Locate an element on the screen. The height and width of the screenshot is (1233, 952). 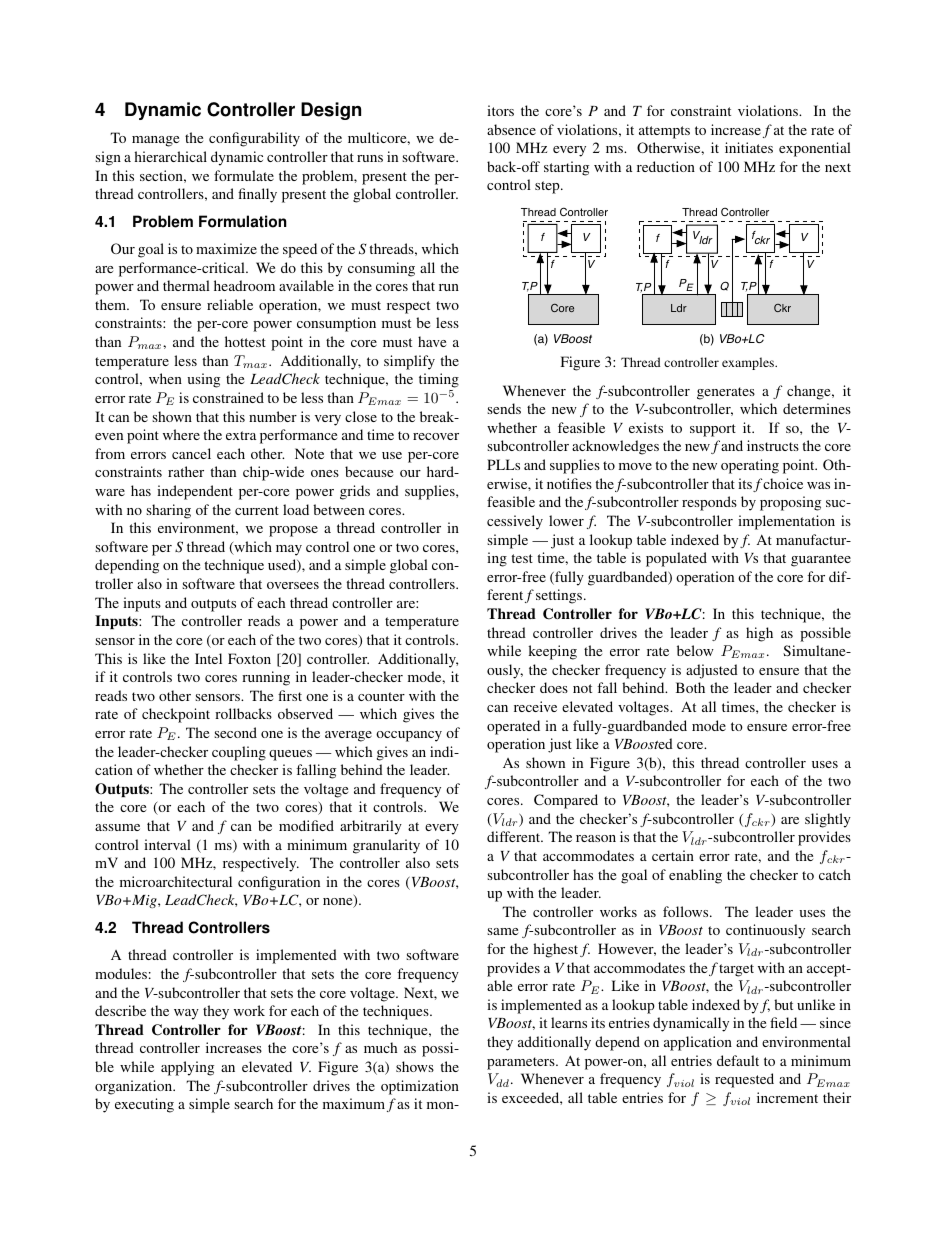
parameters is located at coordinates (522, 1063).
